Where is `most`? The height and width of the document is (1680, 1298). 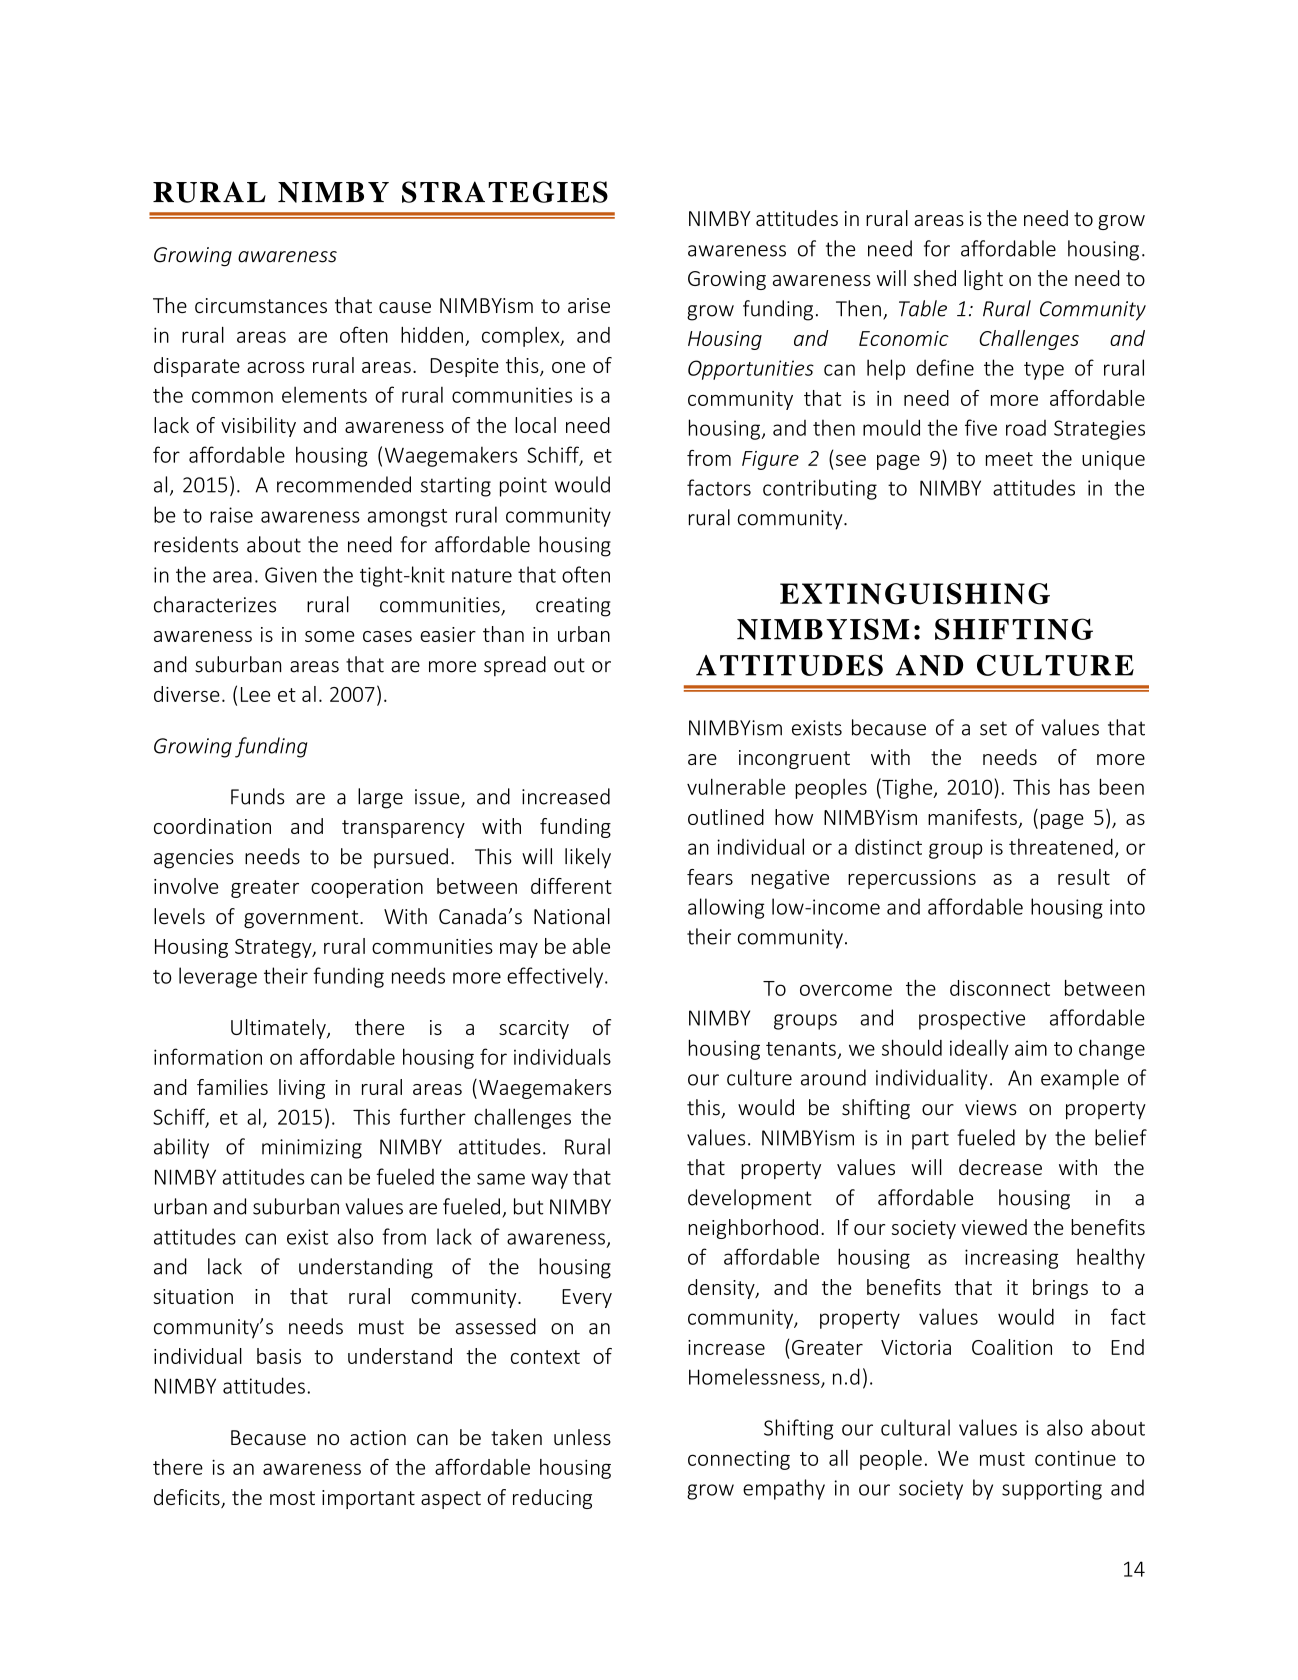
most is located at coordinates (292, 1498).
